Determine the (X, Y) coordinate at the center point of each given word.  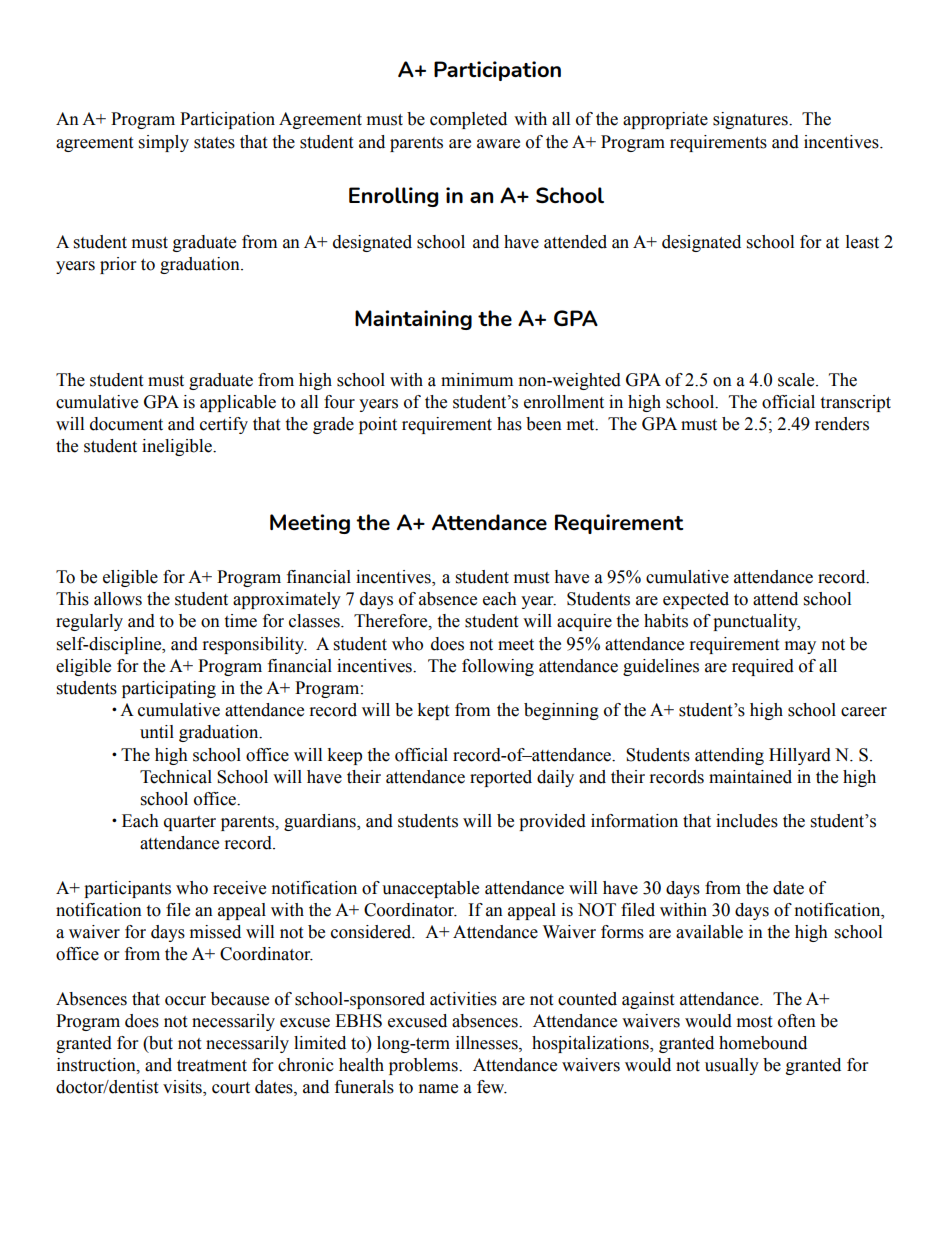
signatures (751, 120)
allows (118, 599)
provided (552, 822)
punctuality (756, 622)
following (498, 667)
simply (164, 143)
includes (747, 821)
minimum (477, 380)
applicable (238, 403)
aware (498, 144)
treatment (212, 1066)
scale (797, 380)
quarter (190, 823)
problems (424, 1066)
